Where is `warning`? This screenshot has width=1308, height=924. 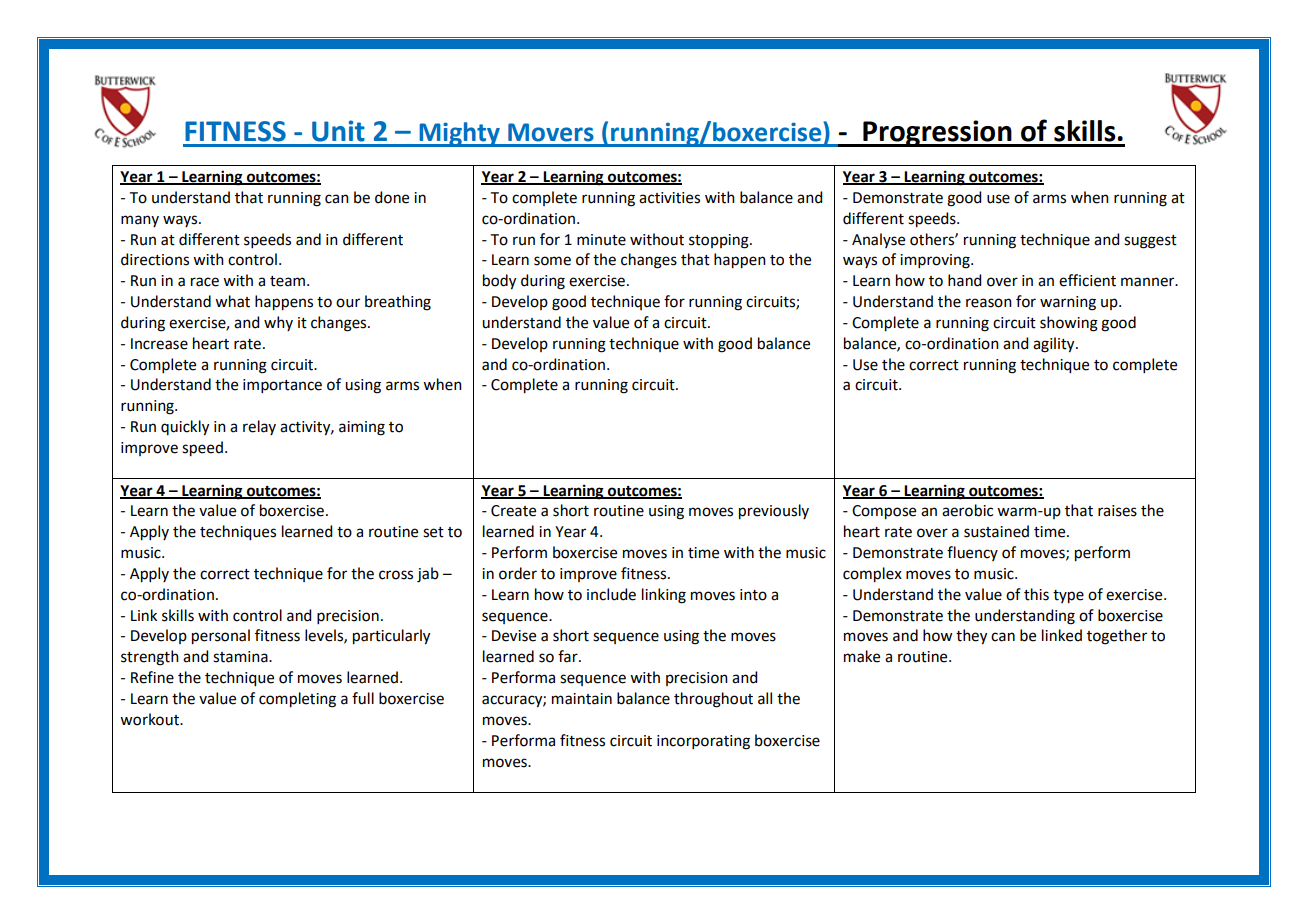
warning is located at coordinates (1068, 303).
